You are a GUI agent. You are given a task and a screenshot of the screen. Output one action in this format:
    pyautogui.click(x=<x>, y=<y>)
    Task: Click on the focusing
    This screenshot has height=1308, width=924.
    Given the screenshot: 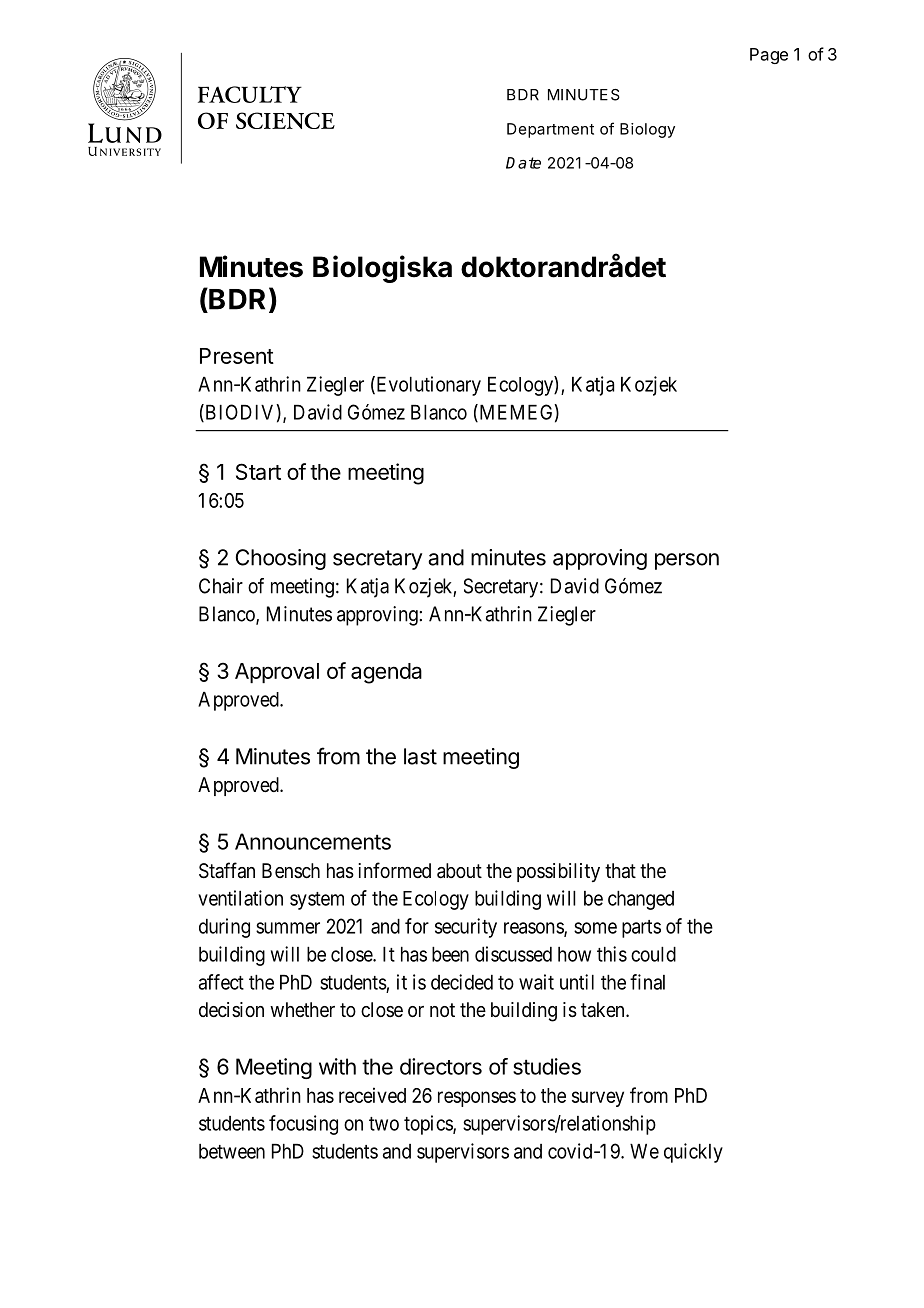 What is the action you would take?
    pyautogui.click(x=303, y=1125)
